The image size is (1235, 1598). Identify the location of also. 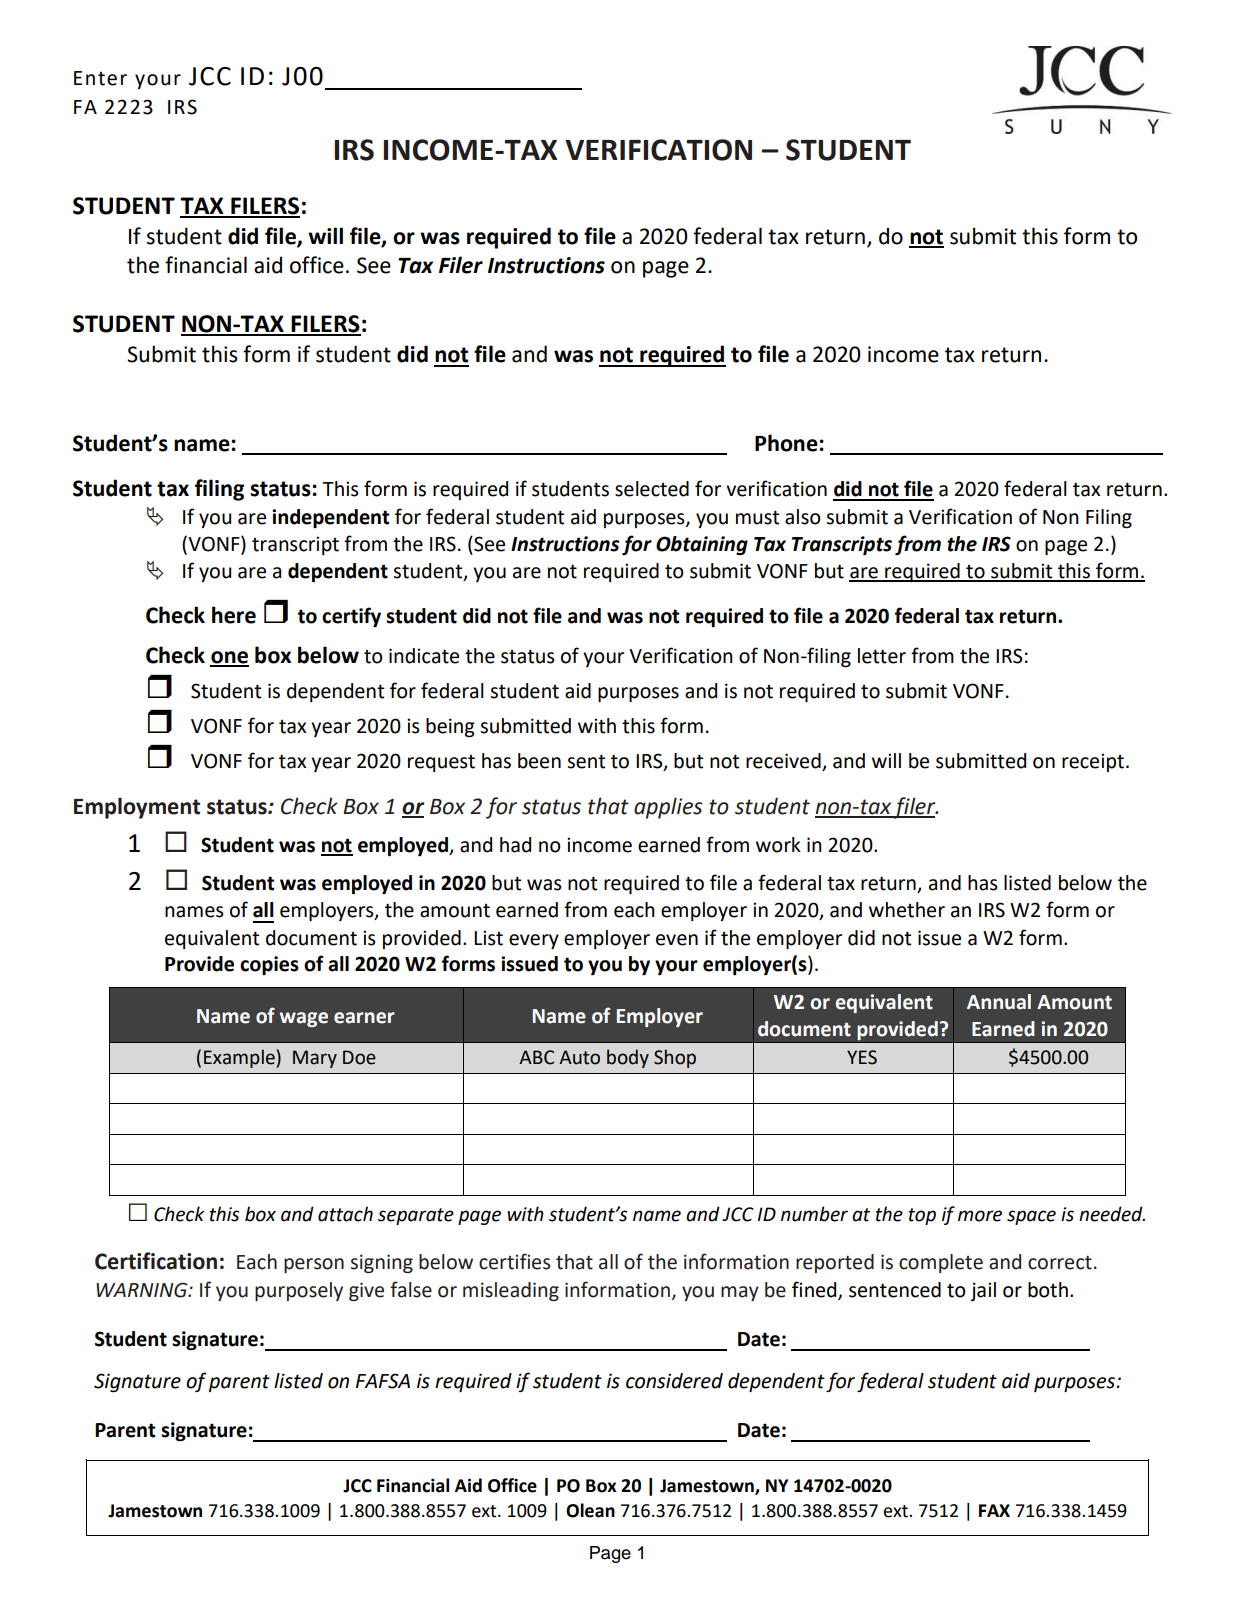
(803, 517).
